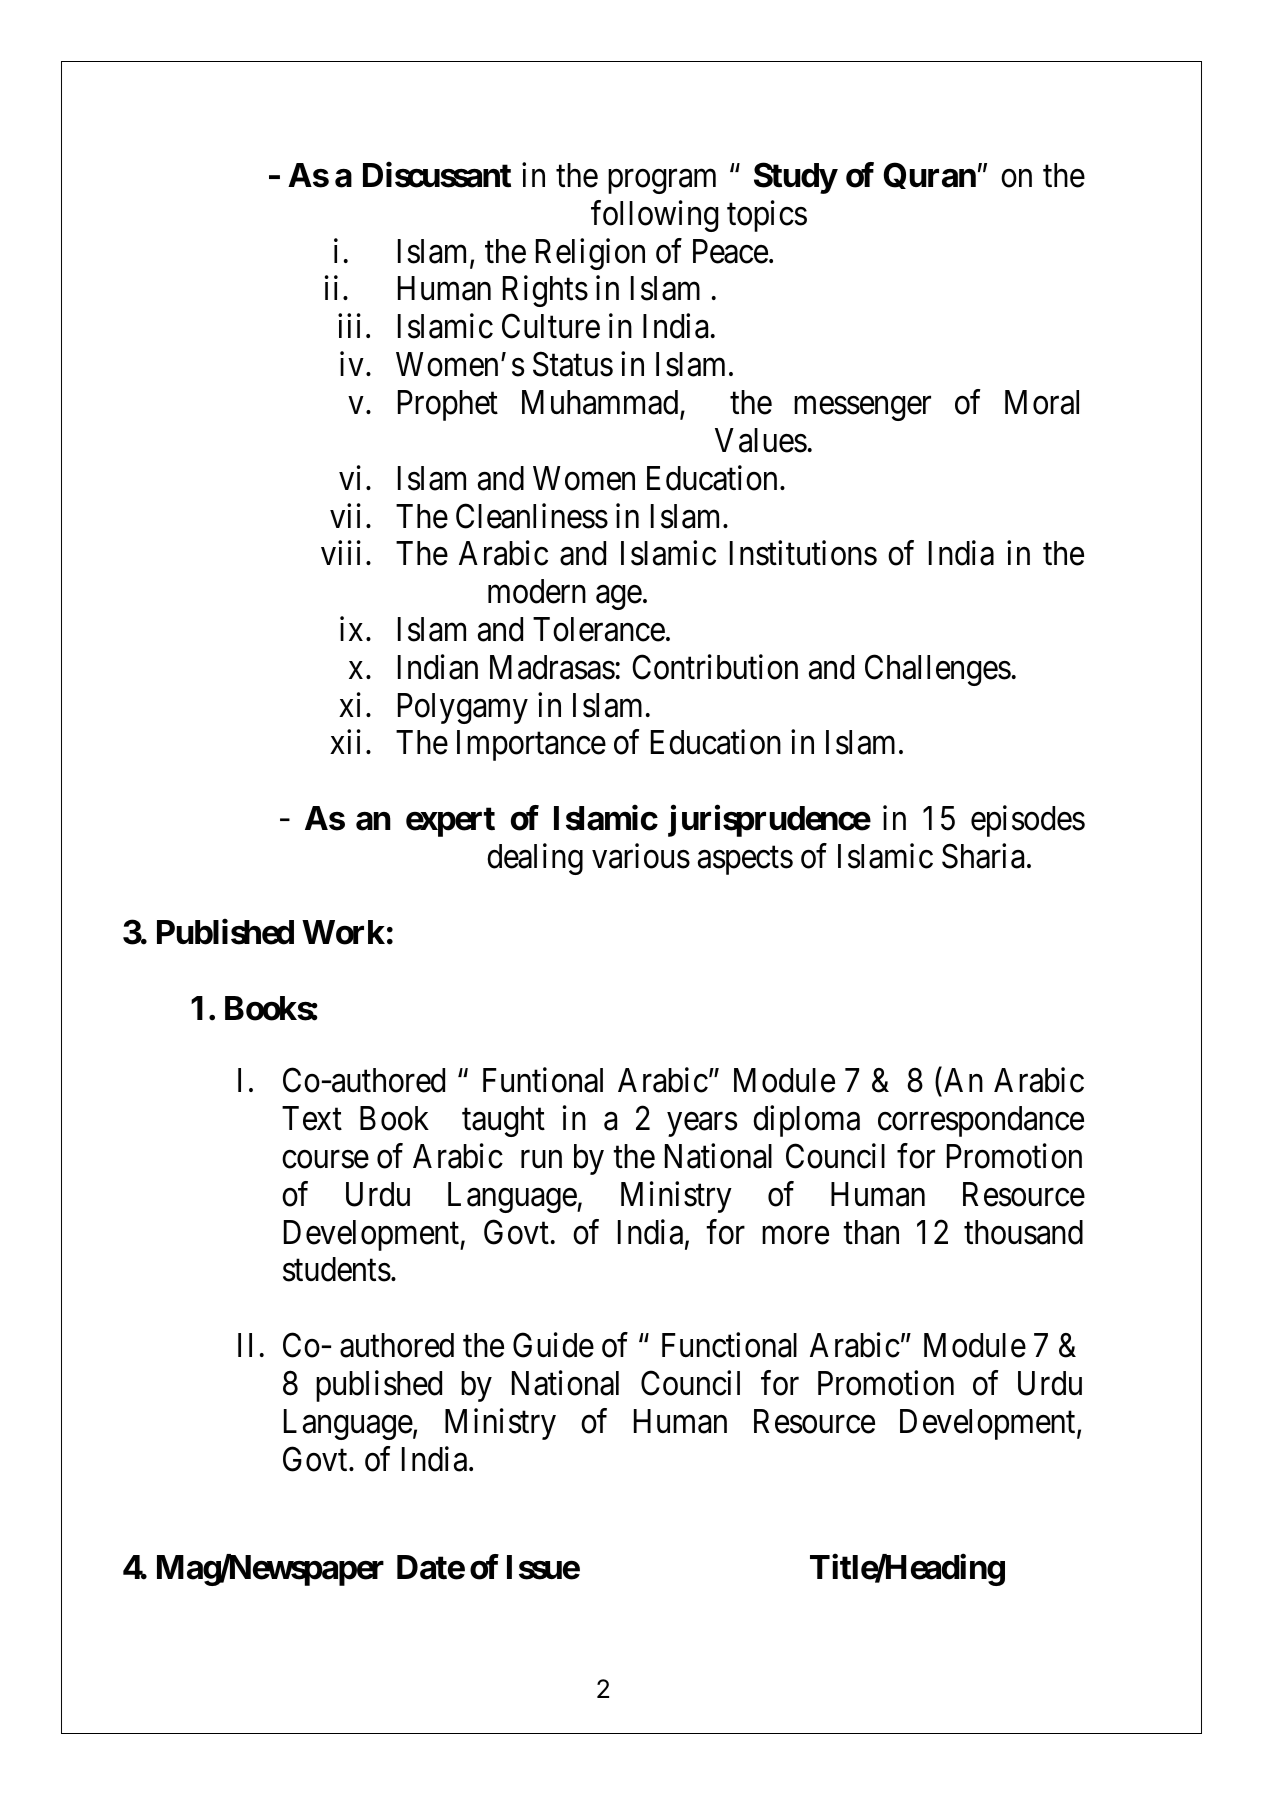 This screenshot has height=1795, width=1263. Describe the element at coordinates (599, 629) in the screenshot. I see `Tolerance` at that location.
